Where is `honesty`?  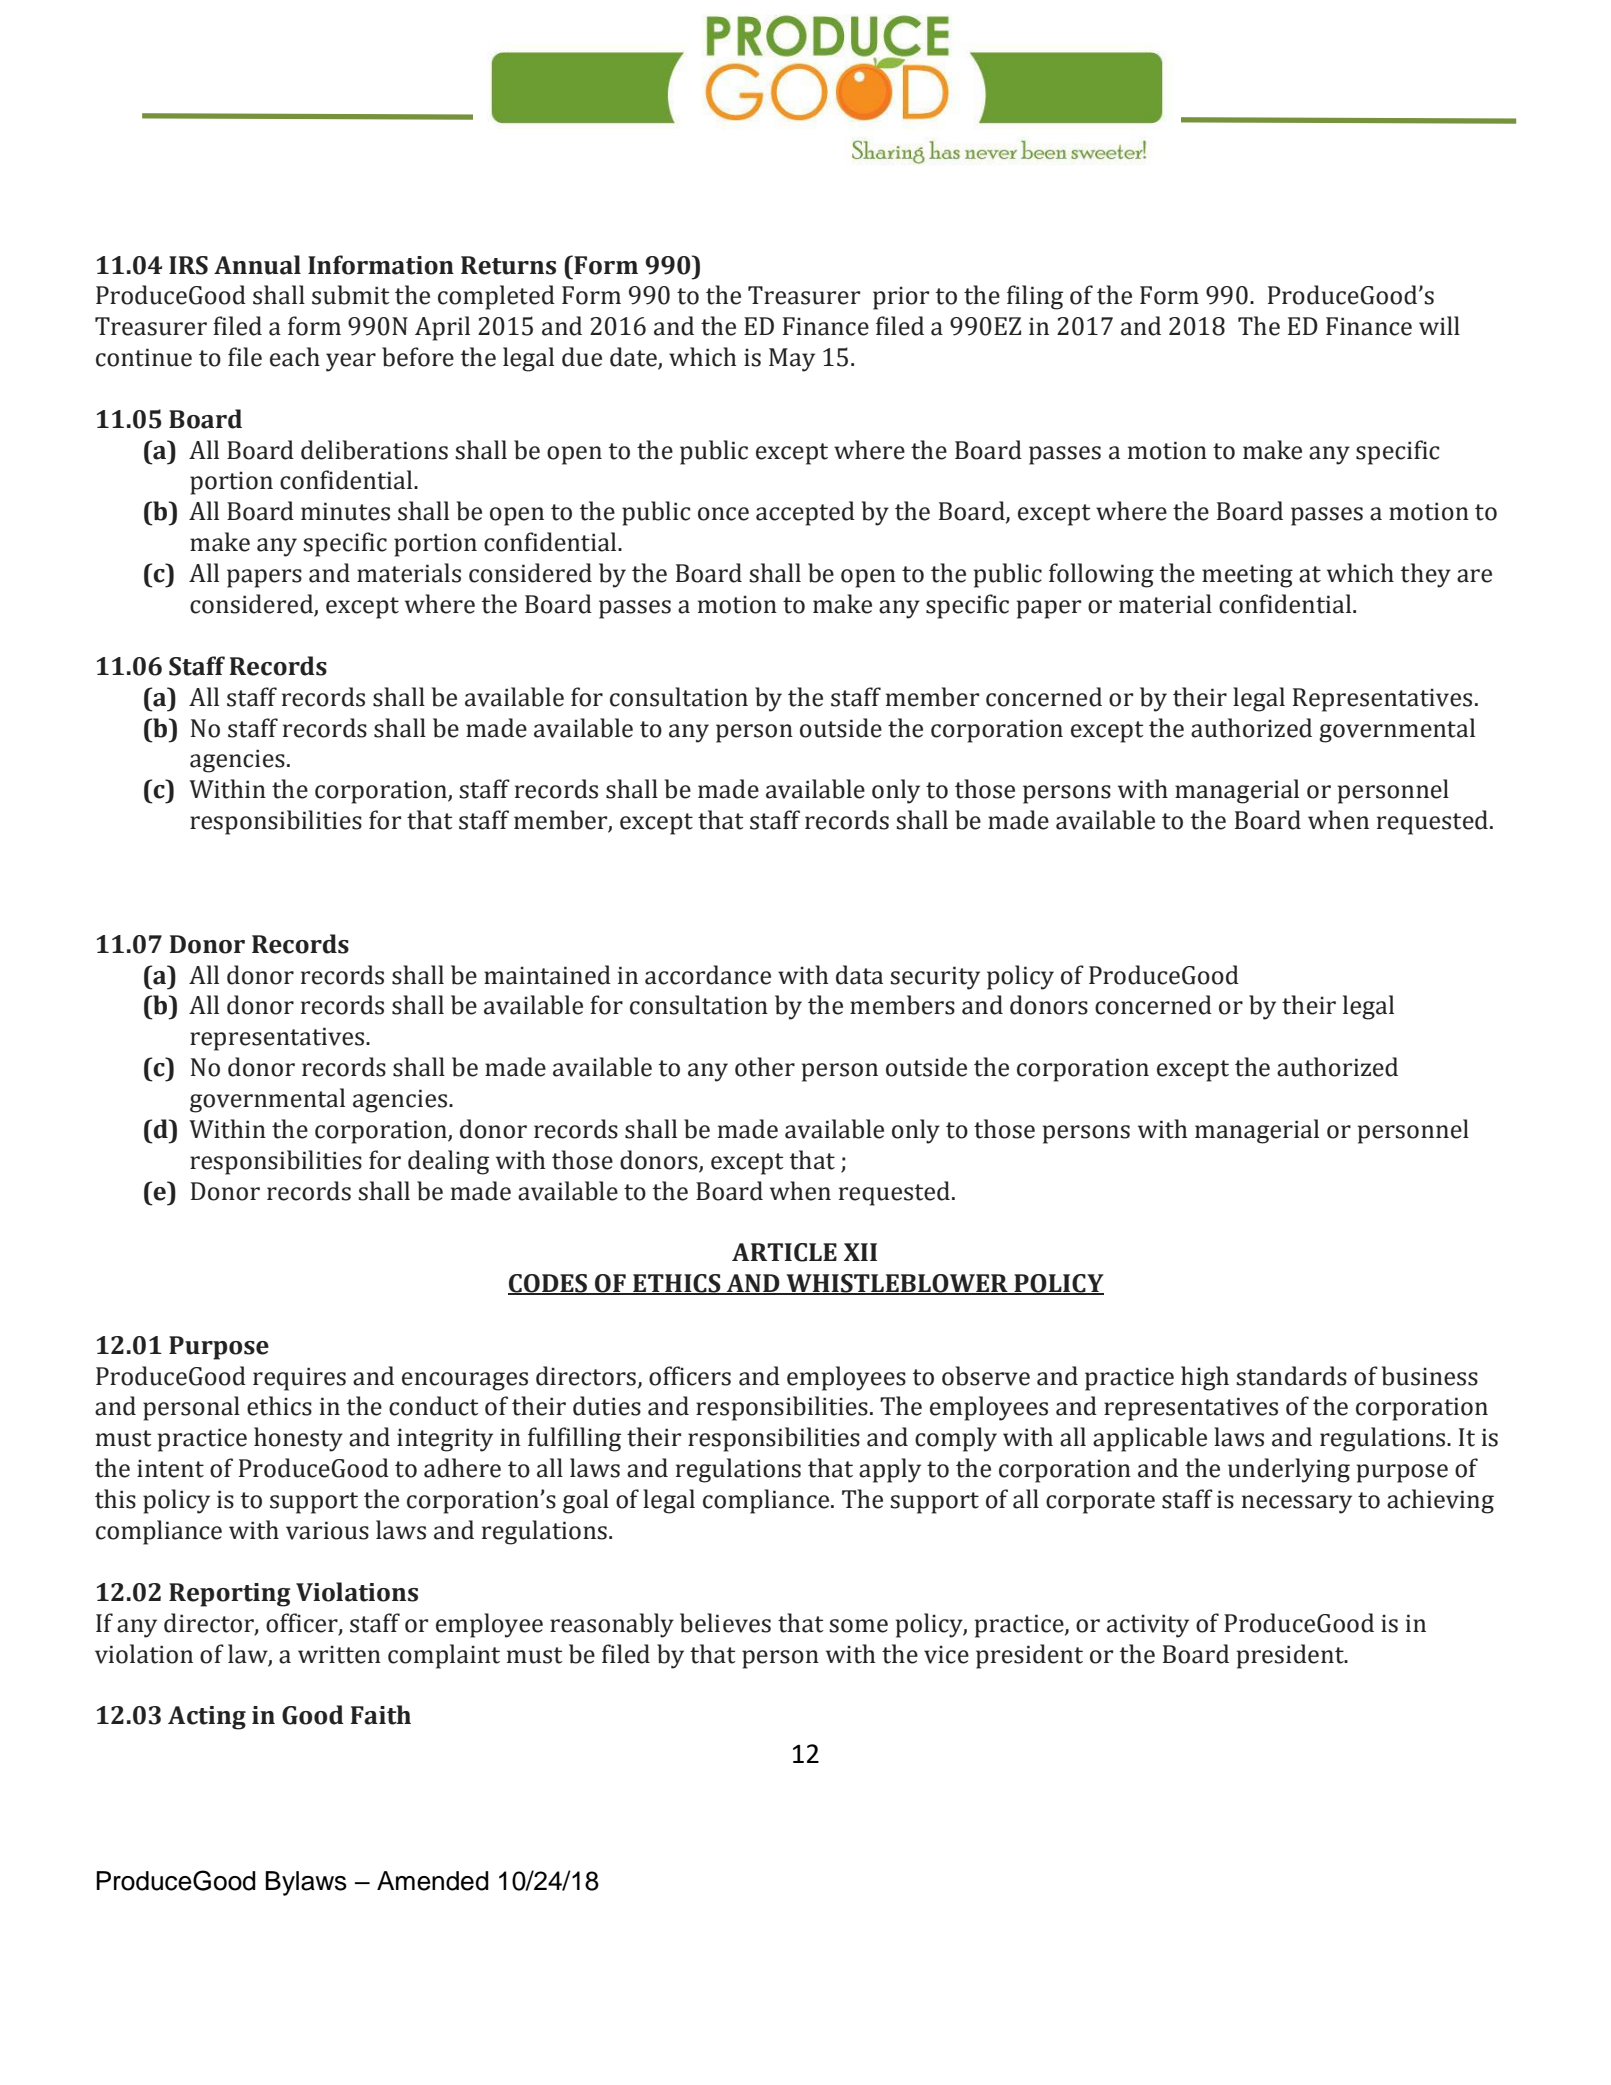
honesty is located at coordinates (298, 1439).
